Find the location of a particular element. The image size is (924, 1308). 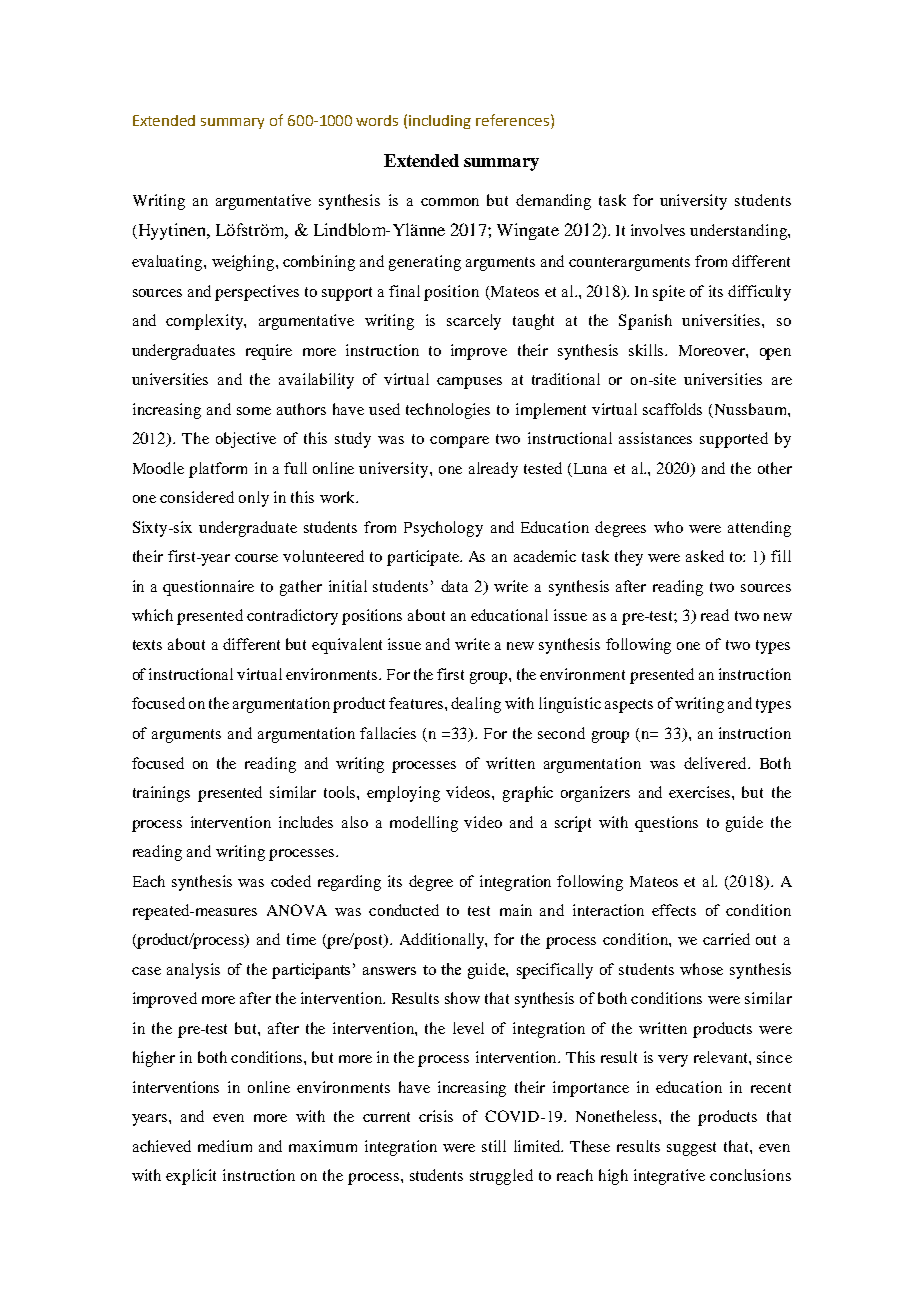

technologies is located at coordinates (448, 411).
